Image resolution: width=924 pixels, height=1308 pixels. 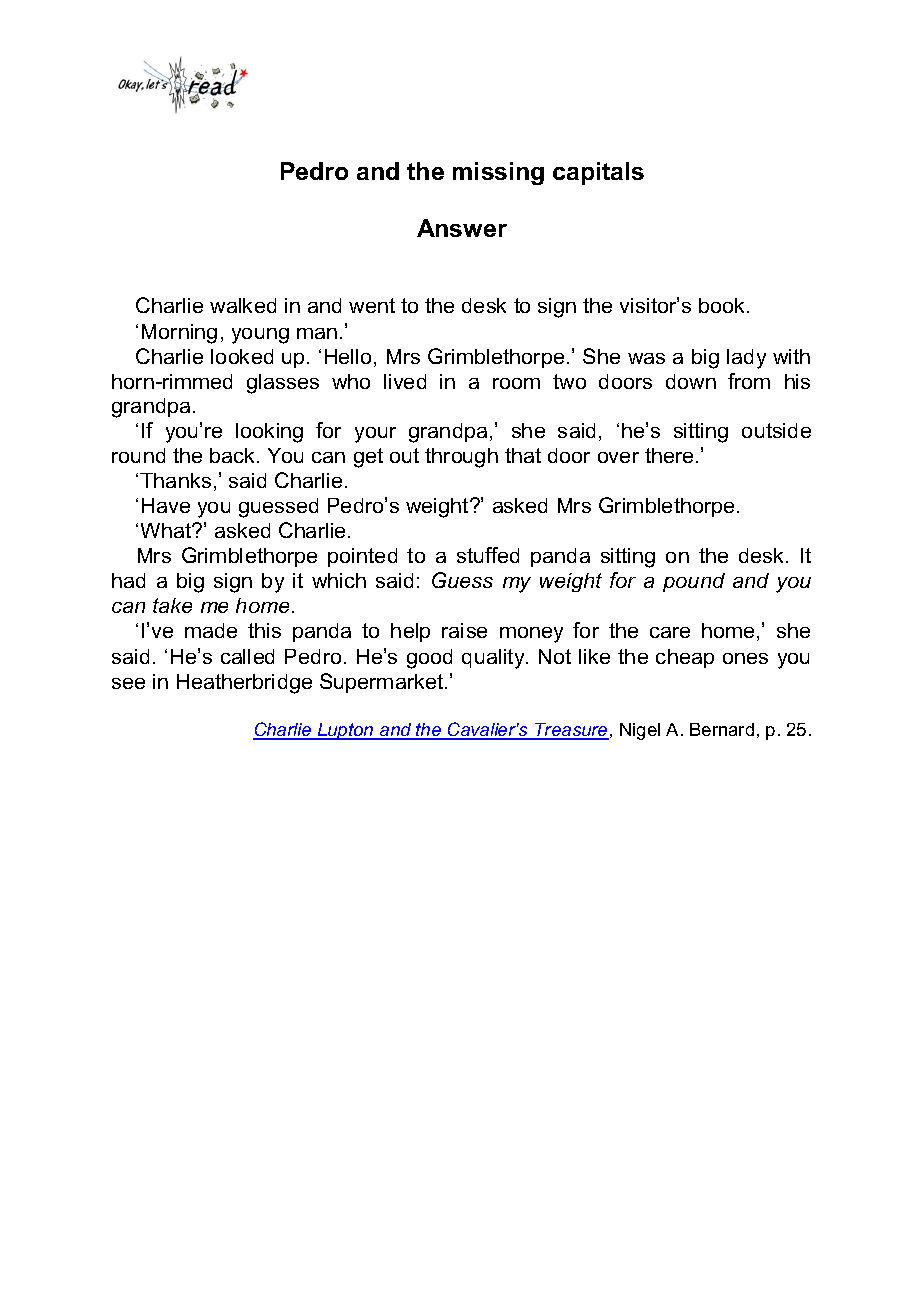 I want to click on see, so click(x=128, y=683).
